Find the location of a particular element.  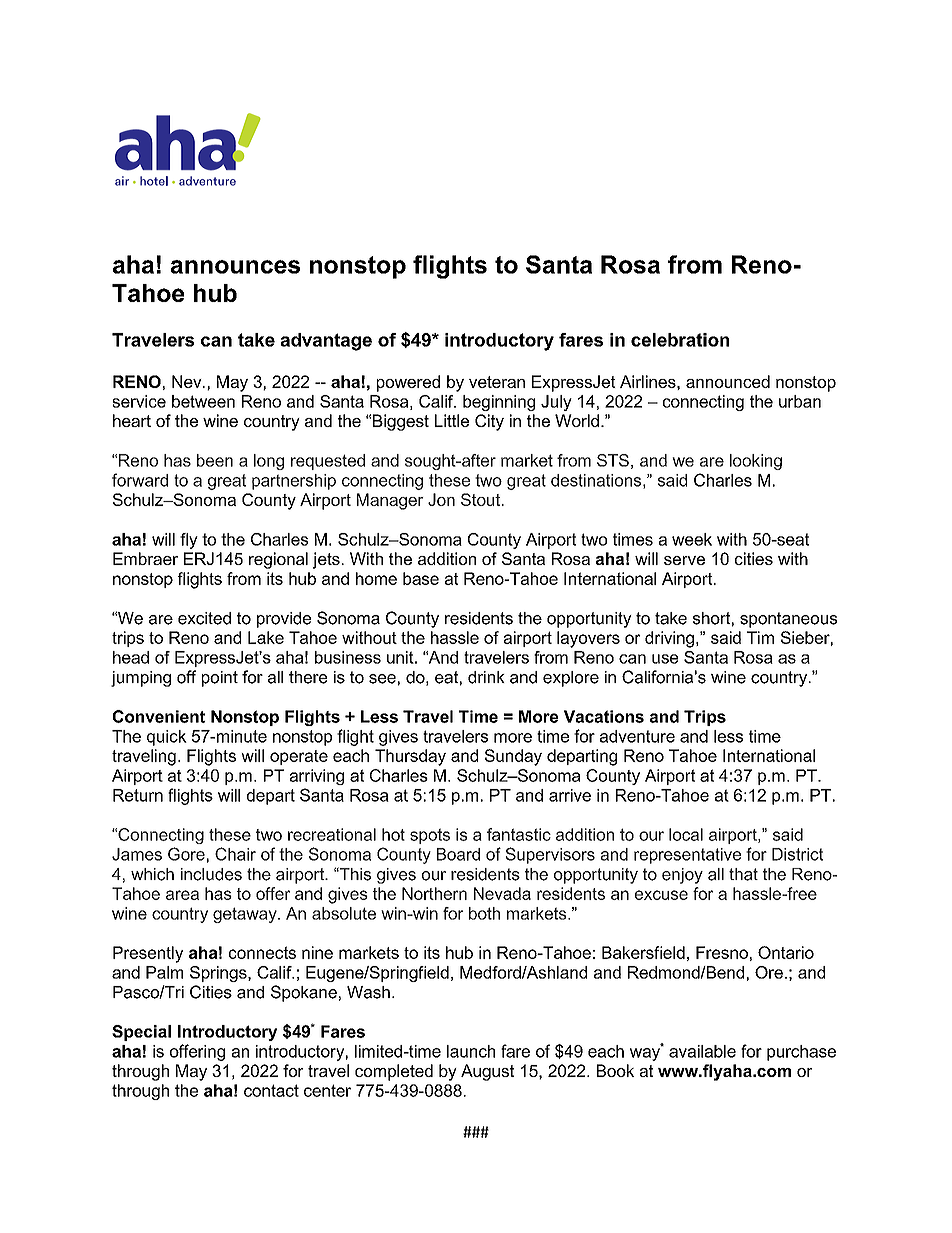

launch is located at coordinates (471, 1051).
